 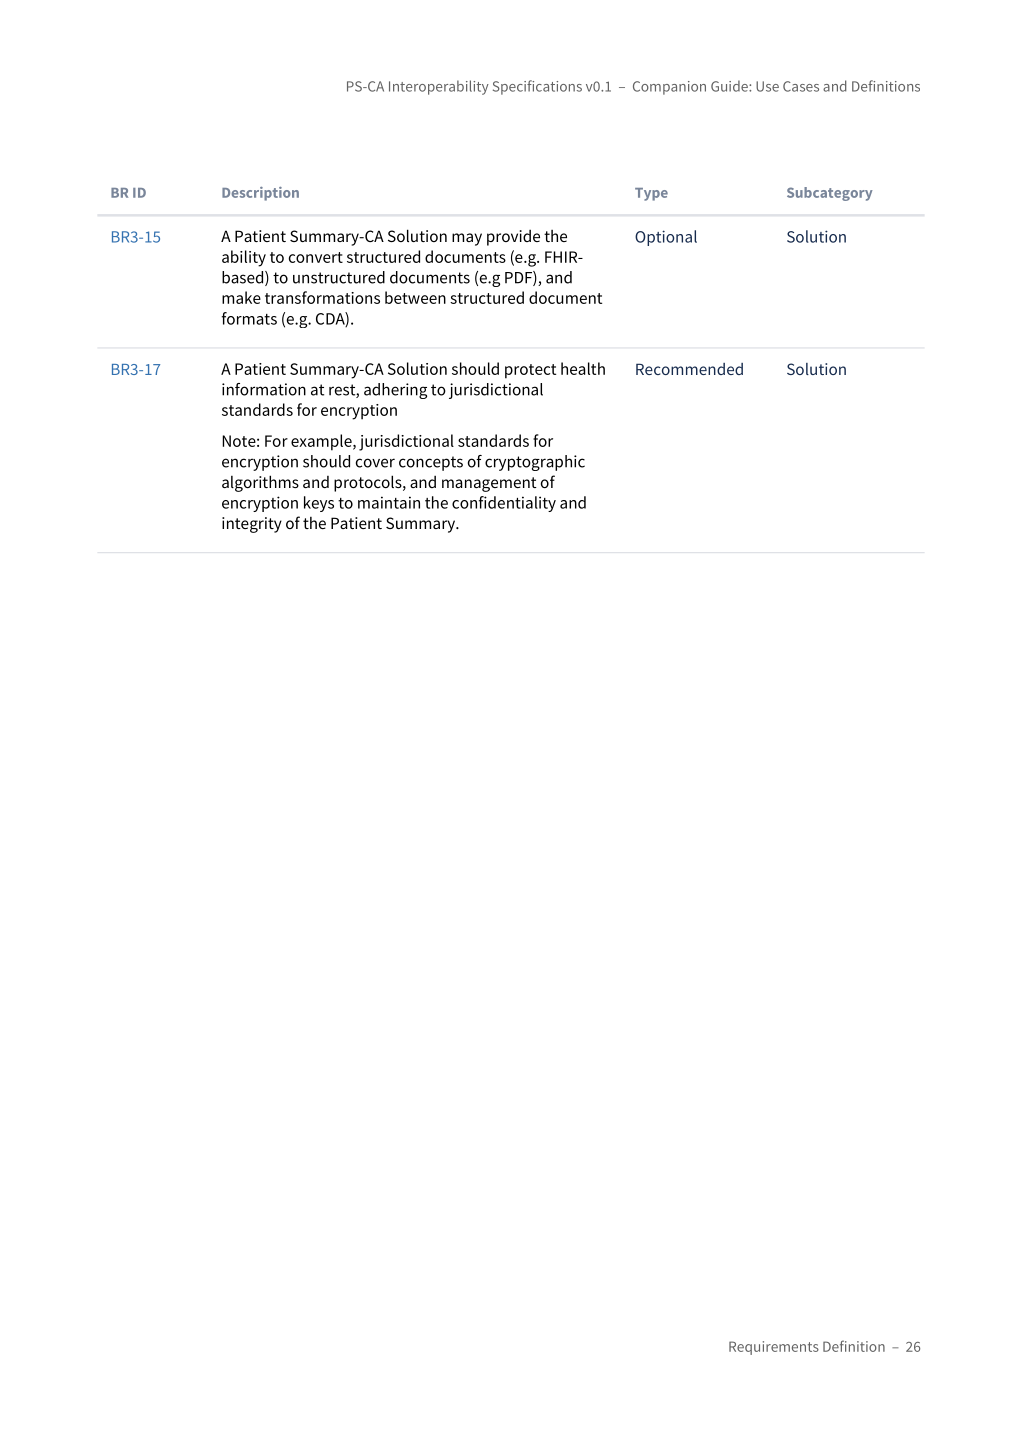 What do you see at coordinates (319, 504) in the document?
I see `keys` at bounding box center [319, 504].
